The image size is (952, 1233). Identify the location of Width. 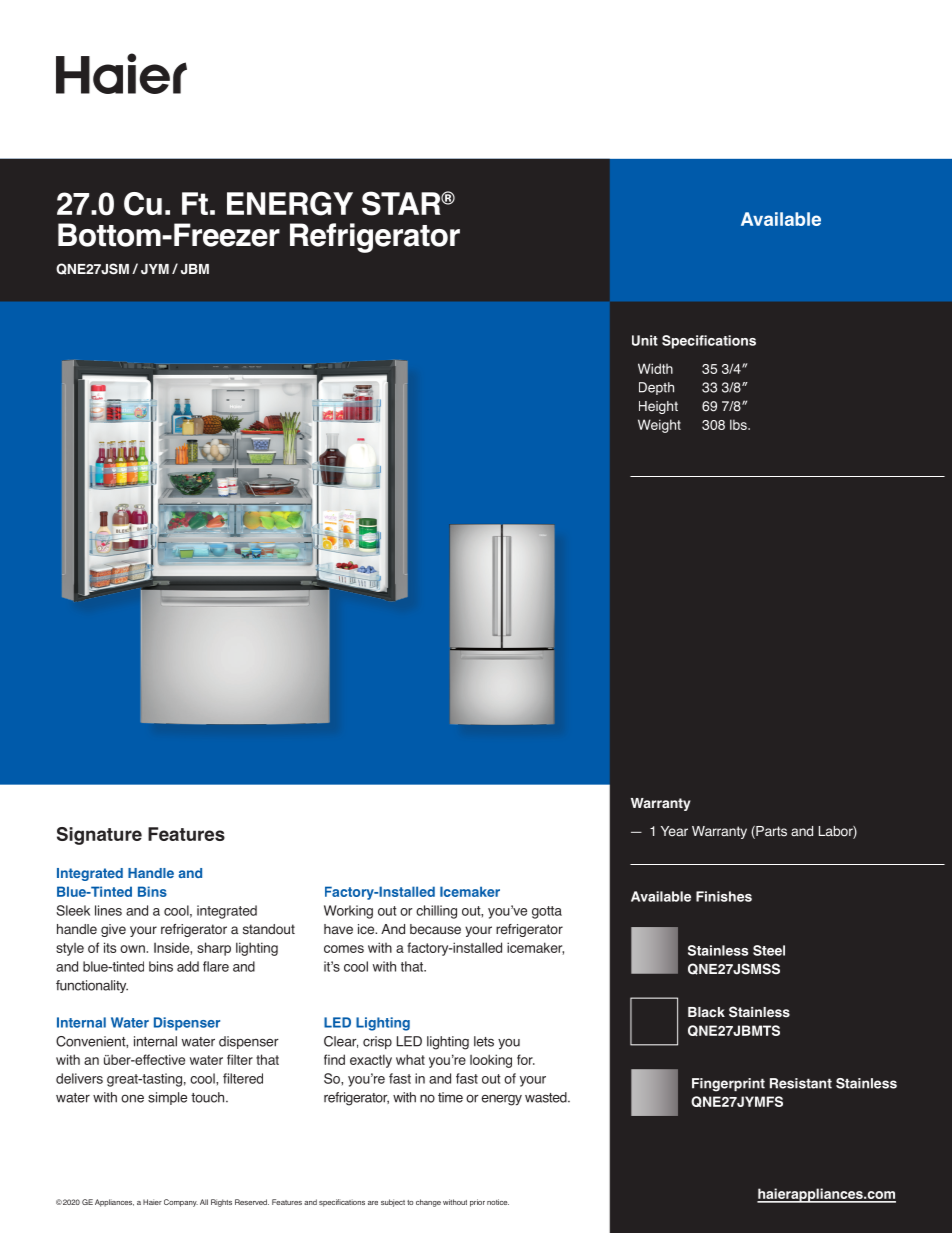
(655, 368).
